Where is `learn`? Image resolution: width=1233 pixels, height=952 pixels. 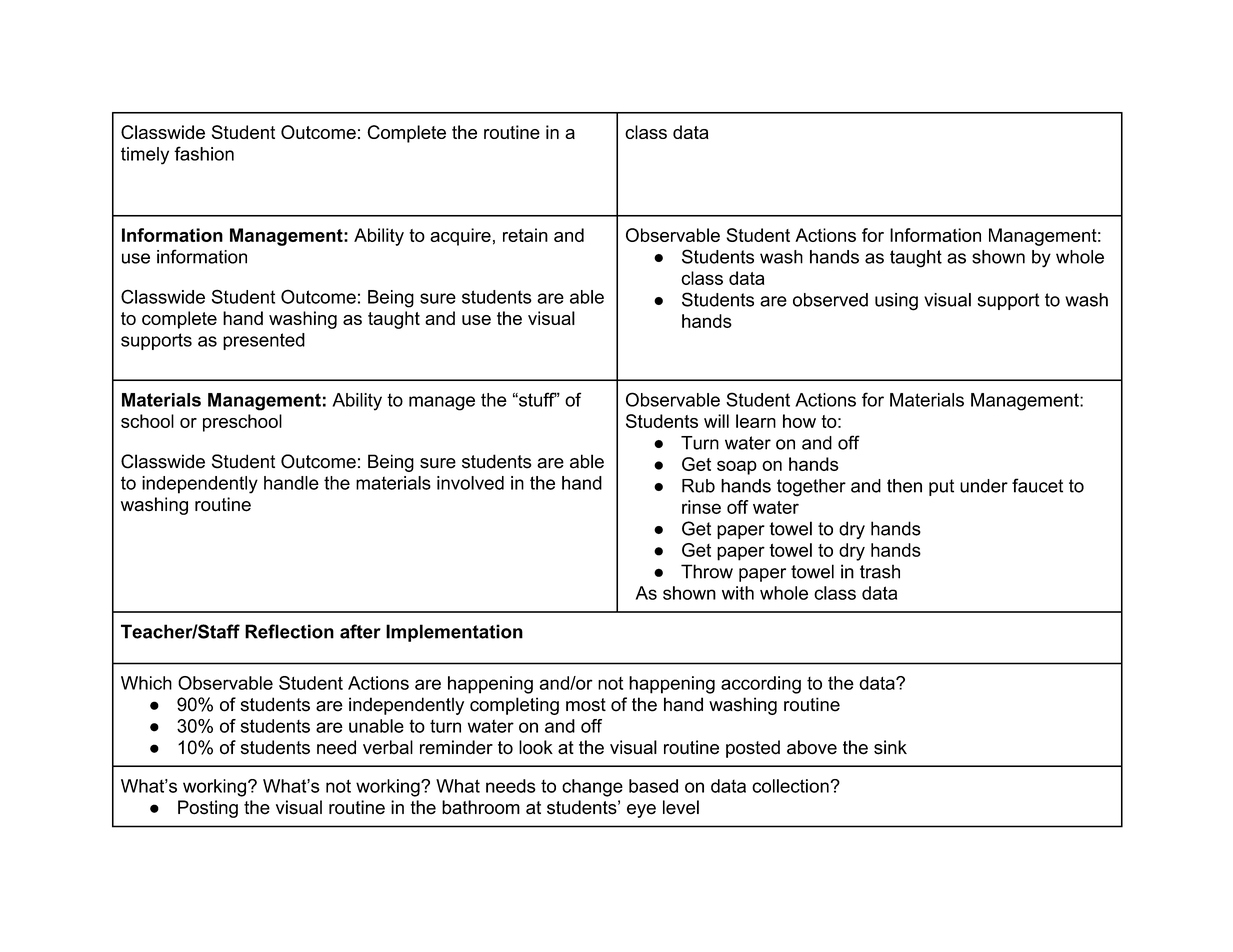 learn is located at coordinates (756, 421).
